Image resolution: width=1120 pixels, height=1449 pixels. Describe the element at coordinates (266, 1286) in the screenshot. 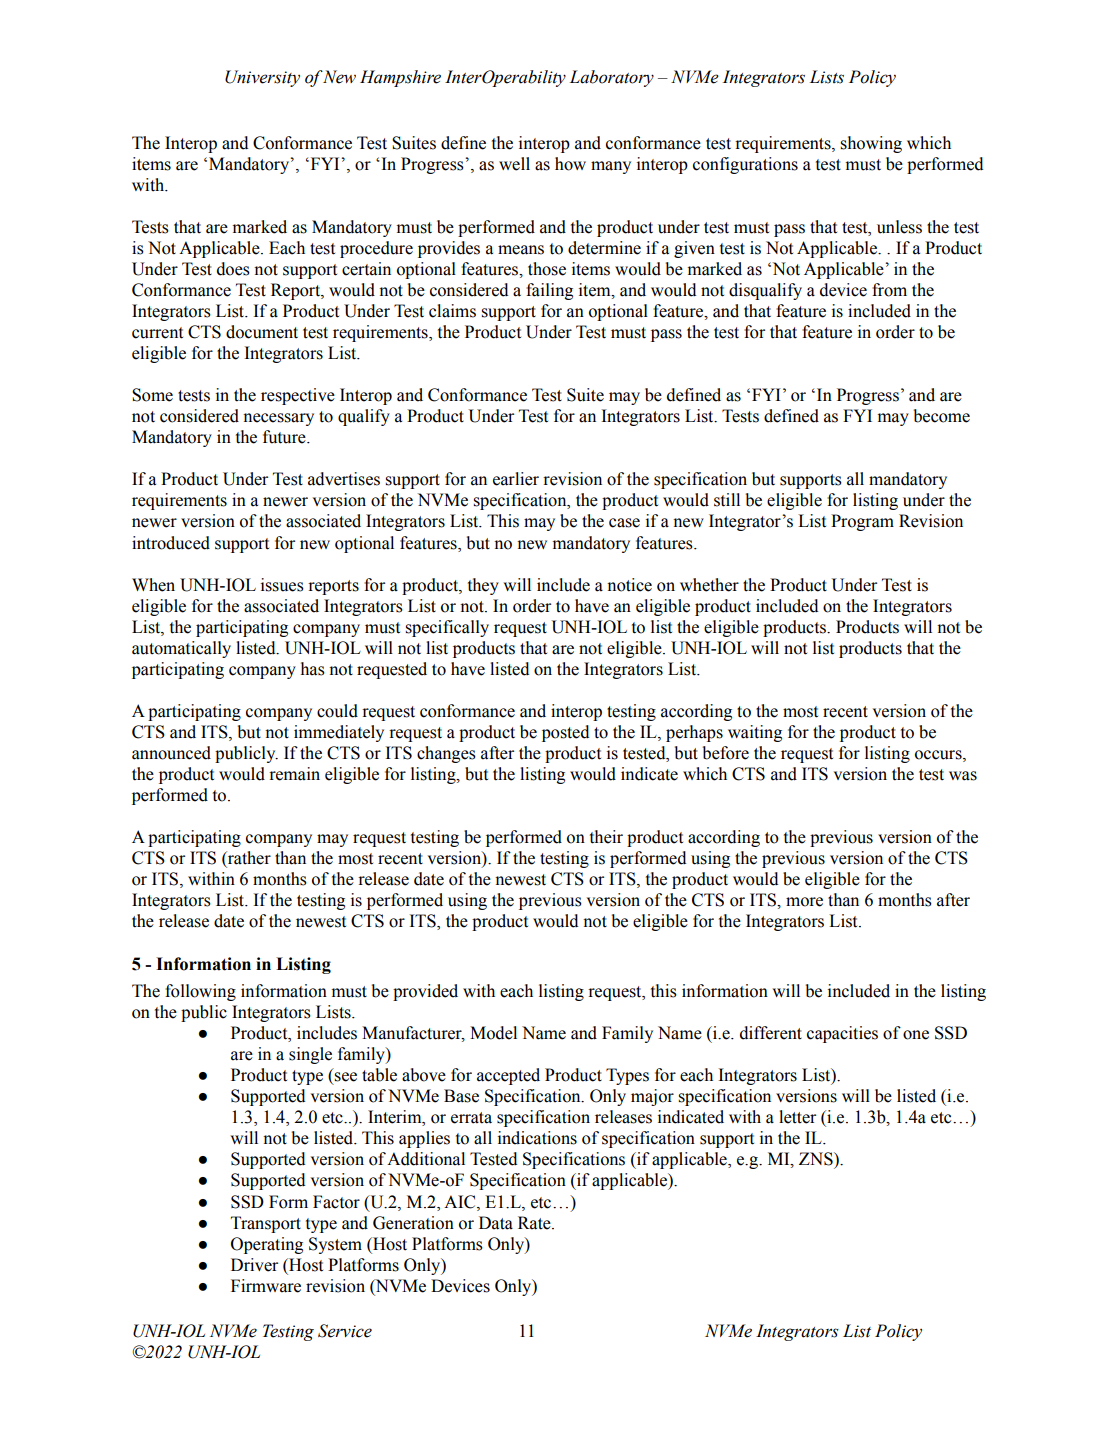

I see `Firmware` at that location.
